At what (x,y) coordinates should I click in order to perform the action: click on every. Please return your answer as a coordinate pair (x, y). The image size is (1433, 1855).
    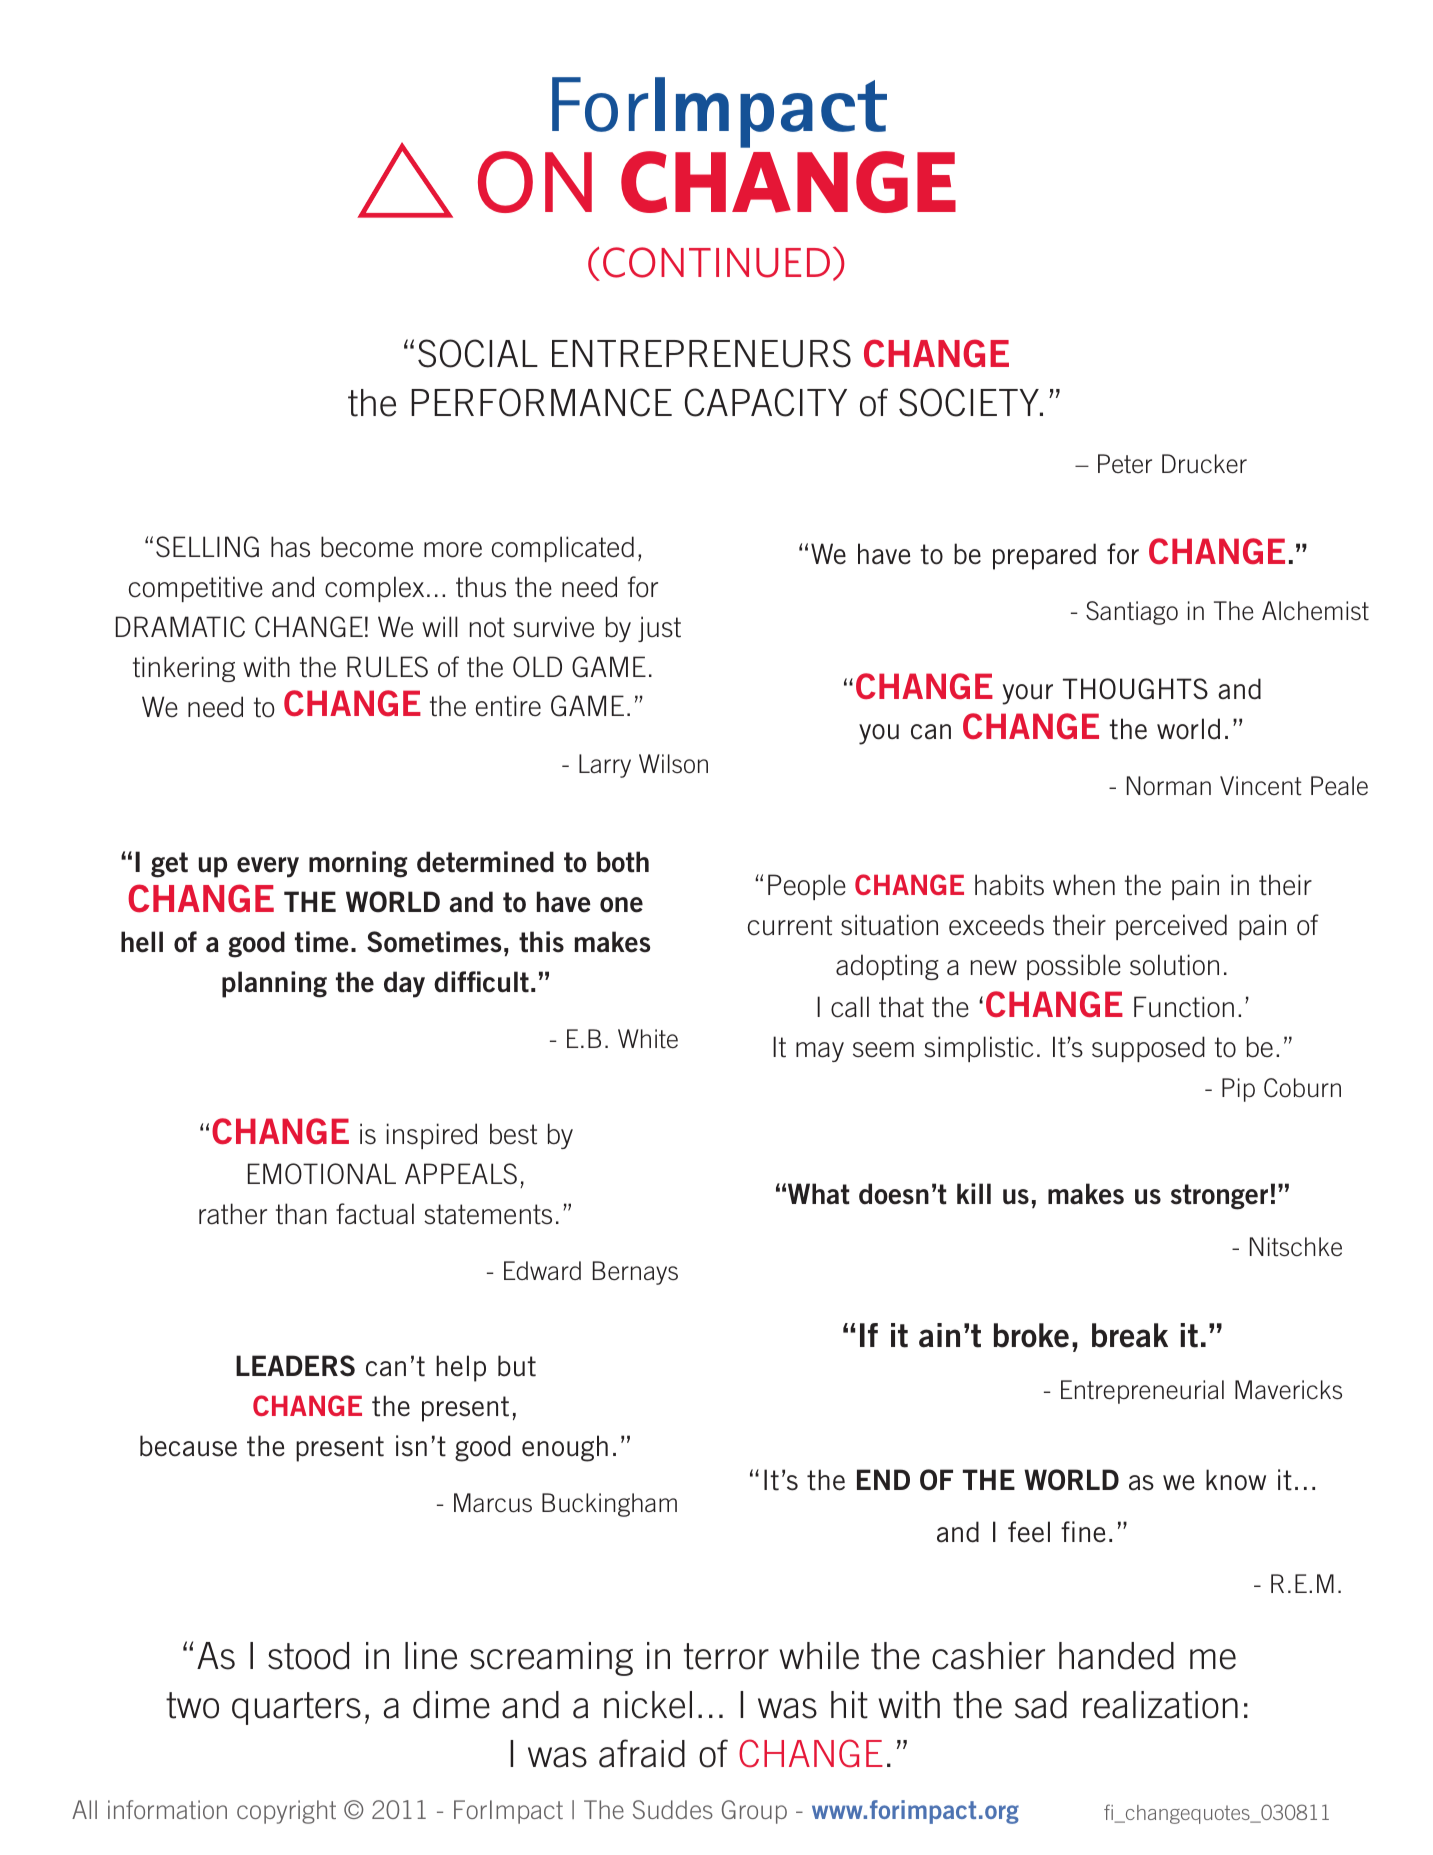
    Looking at the image, I should click on (268, 867).
